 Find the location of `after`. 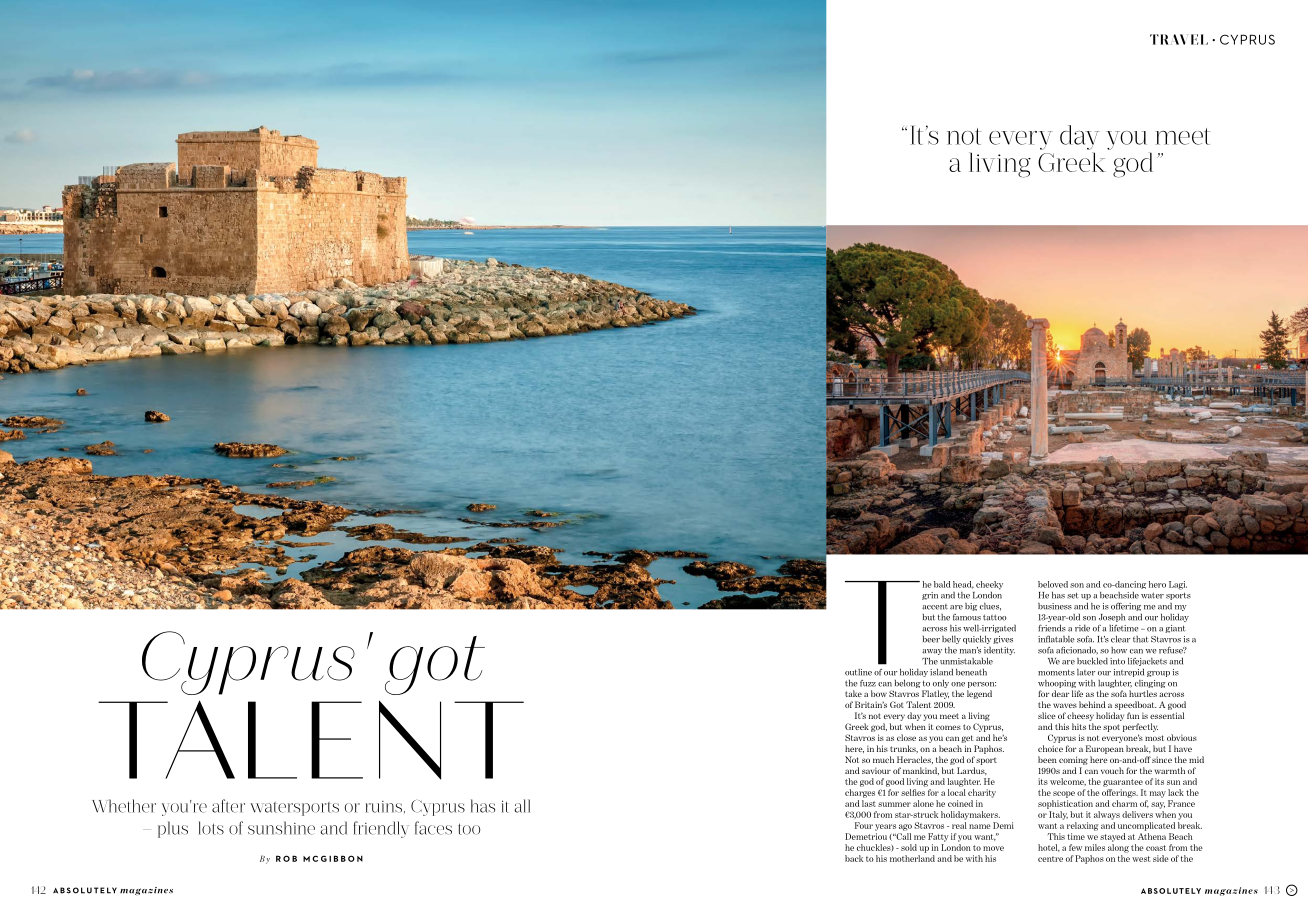

after is located at coordinates (228, 806).
